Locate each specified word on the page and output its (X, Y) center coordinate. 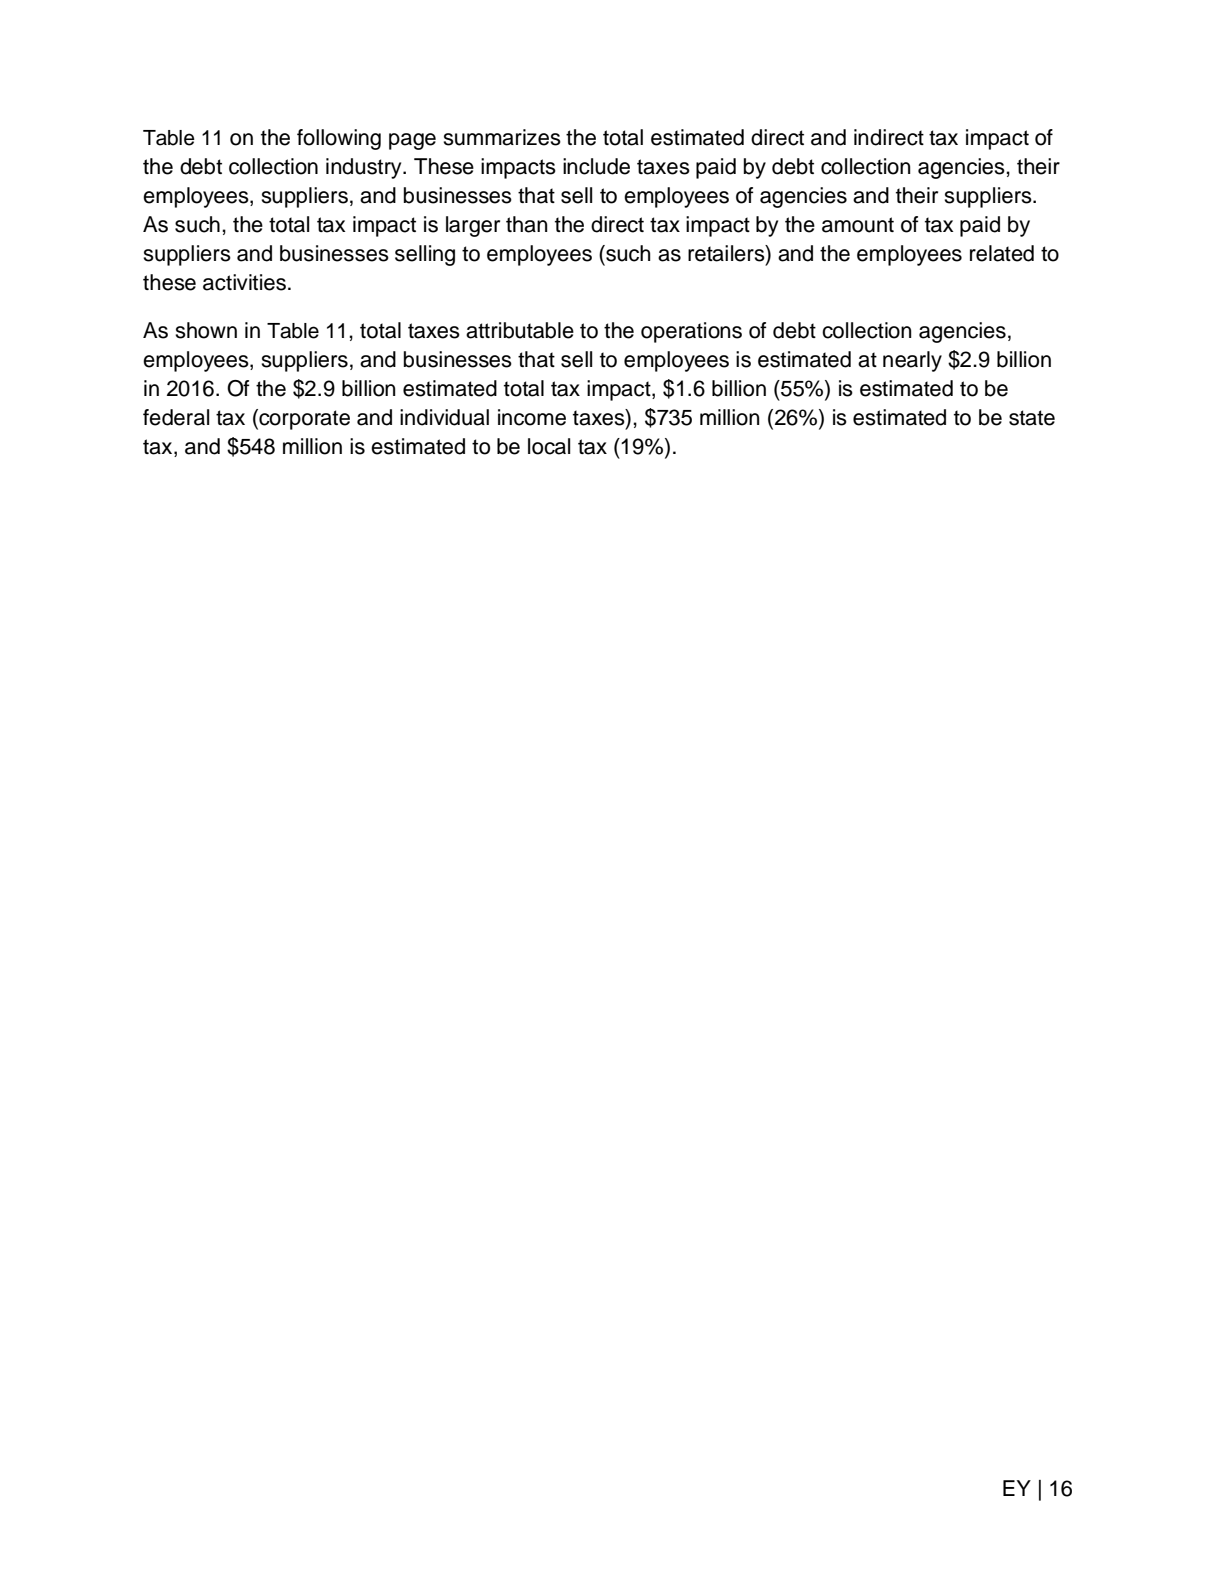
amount (858, 225)
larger (473, 226)
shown (206, 330)
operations (691, 332)
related (1002, 253)
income (532, 417)
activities (246, 282)
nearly (912, 361)
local (549, 446)
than (526, 224)
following (339, 139)
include (596, 166)
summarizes (502, 137)
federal (176, 417)
